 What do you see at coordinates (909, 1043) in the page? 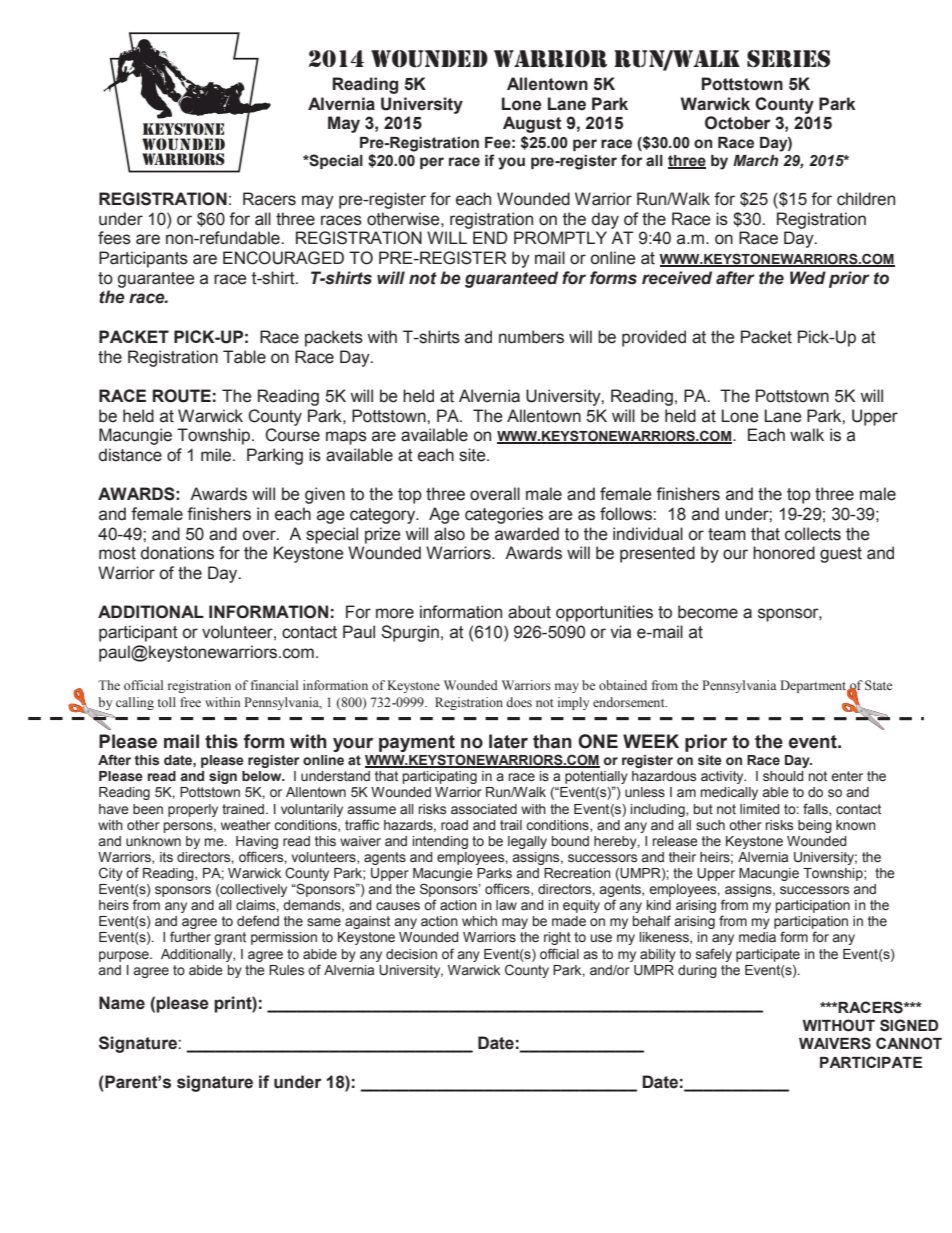
I see `CANNOT` at bounding box center [909, 1043].
